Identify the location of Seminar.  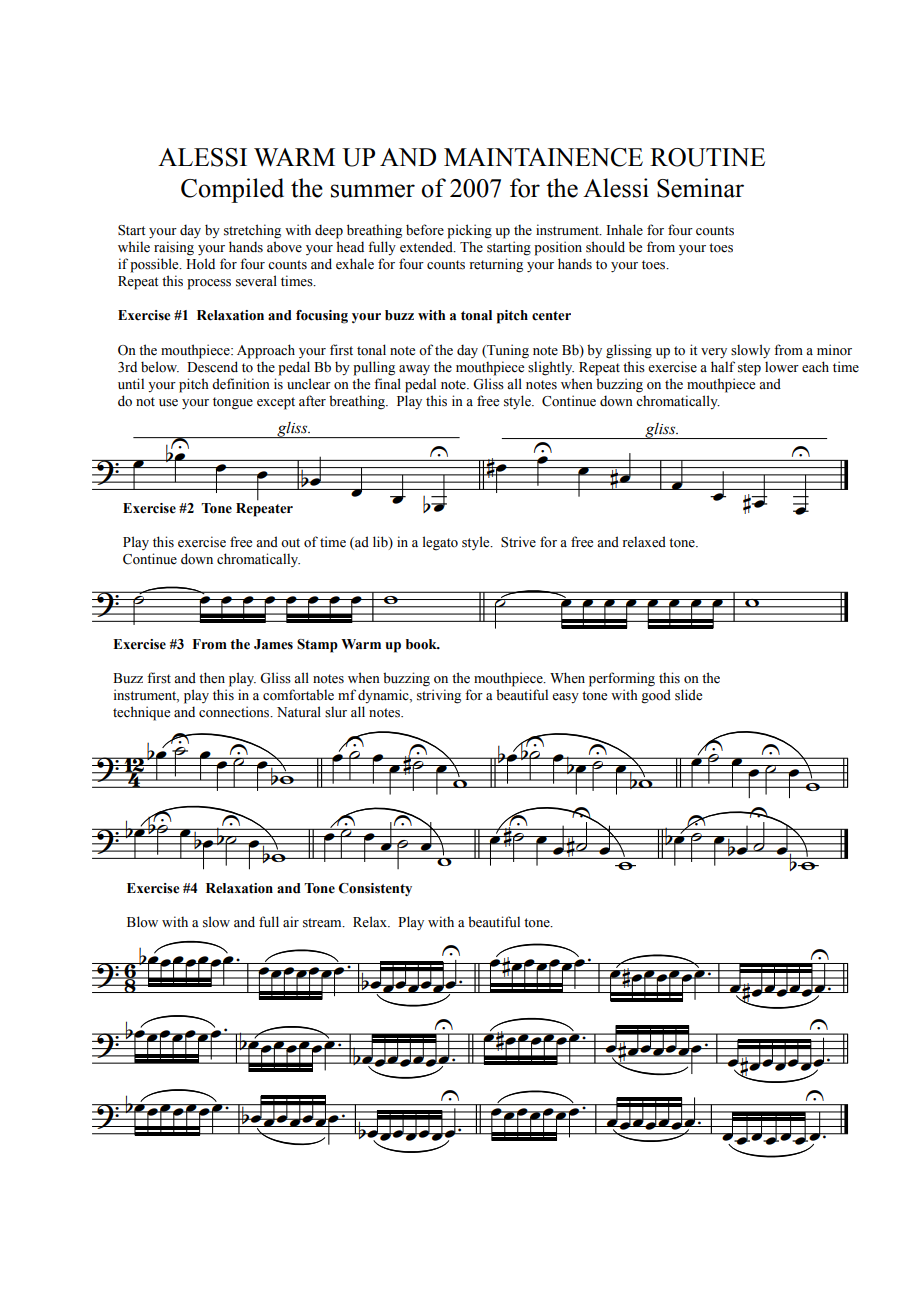
(700, 188).
